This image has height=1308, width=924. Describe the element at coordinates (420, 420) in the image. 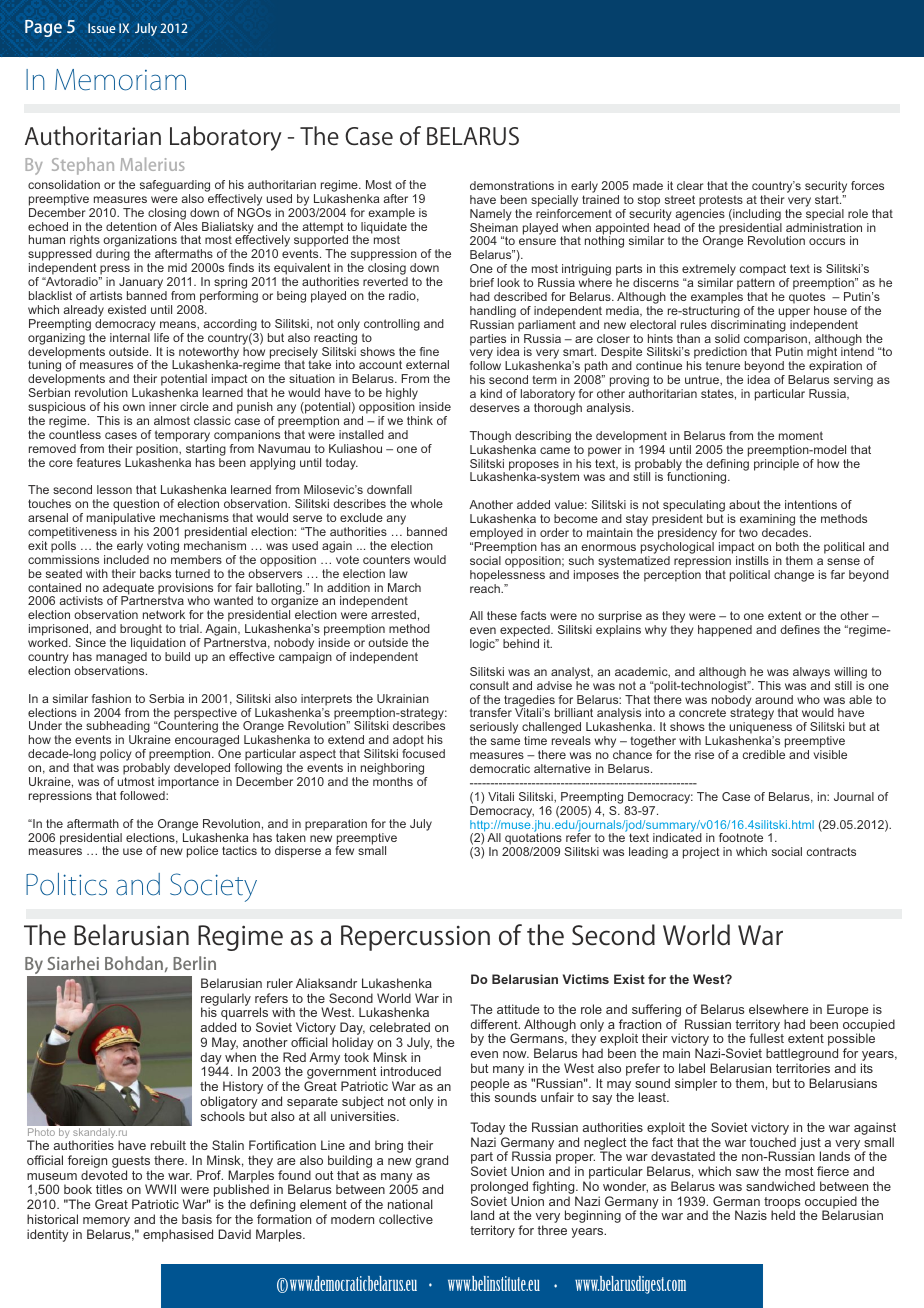

I see `think` at that location.
